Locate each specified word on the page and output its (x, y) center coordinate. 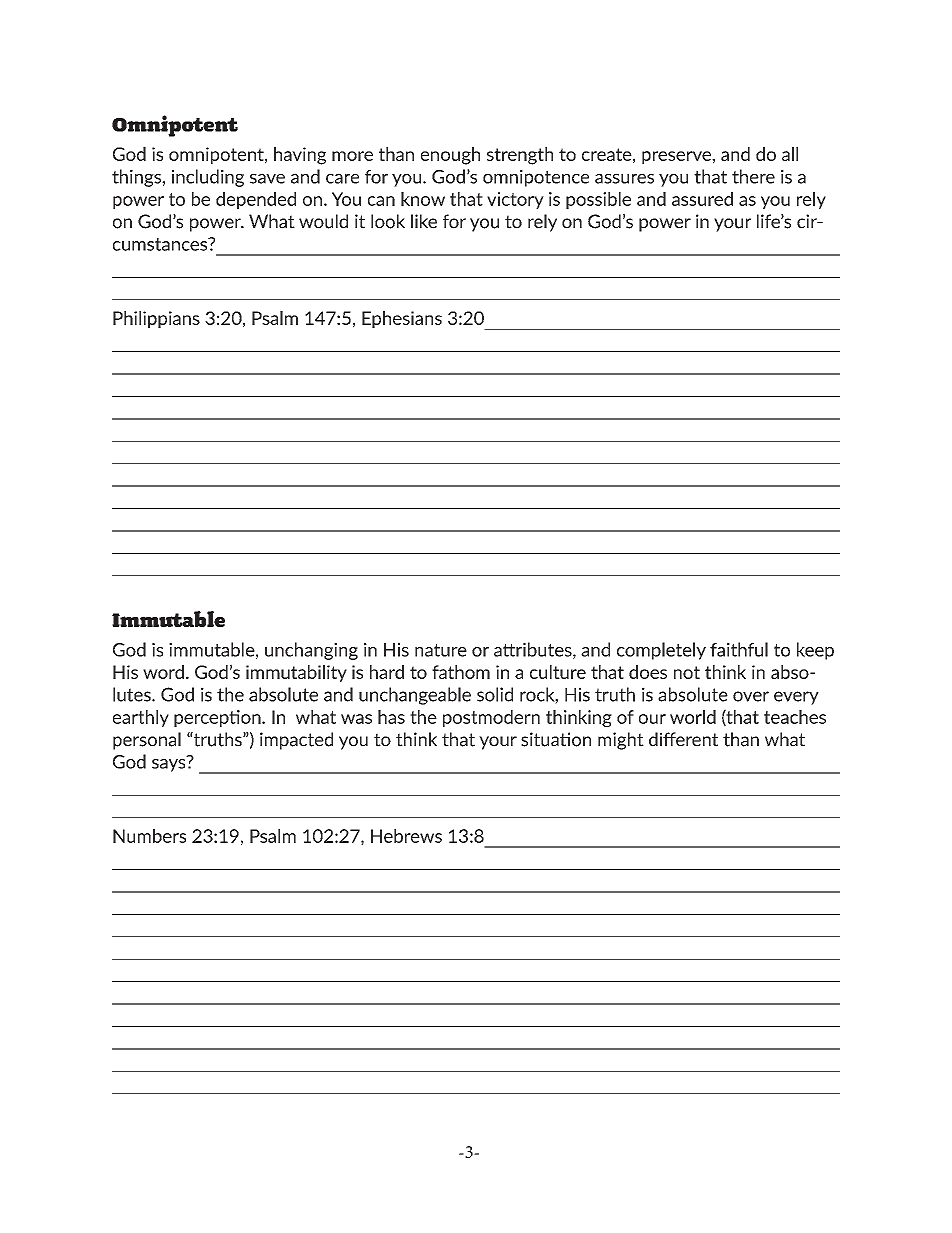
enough (450, 156)
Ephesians (402, 319)
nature (441, 650)
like (424, 221)
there (753, 176)
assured (702, 199)
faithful (739, 649)
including (208, 178)
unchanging (311, 651)
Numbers (149, 836)
